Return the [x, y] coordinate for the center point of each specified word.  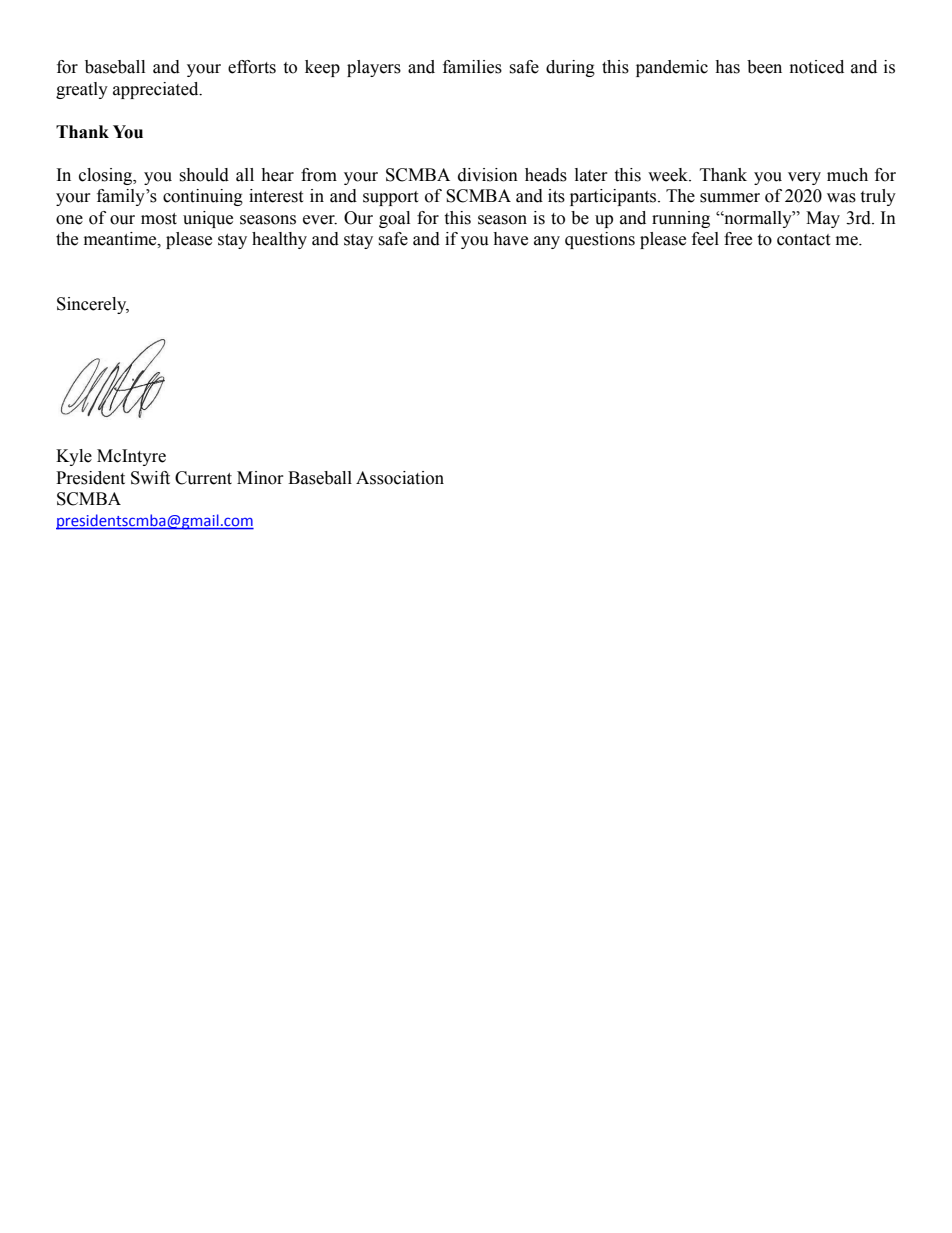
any [547, 242]
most [159, 219]
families [472, 67]
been [764, 67]
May [823, 219]
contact [803, 240]
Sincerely [93, 305]
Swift [150, 478]
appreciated [157, 90]
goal [394, 219]
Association [400, 478]
